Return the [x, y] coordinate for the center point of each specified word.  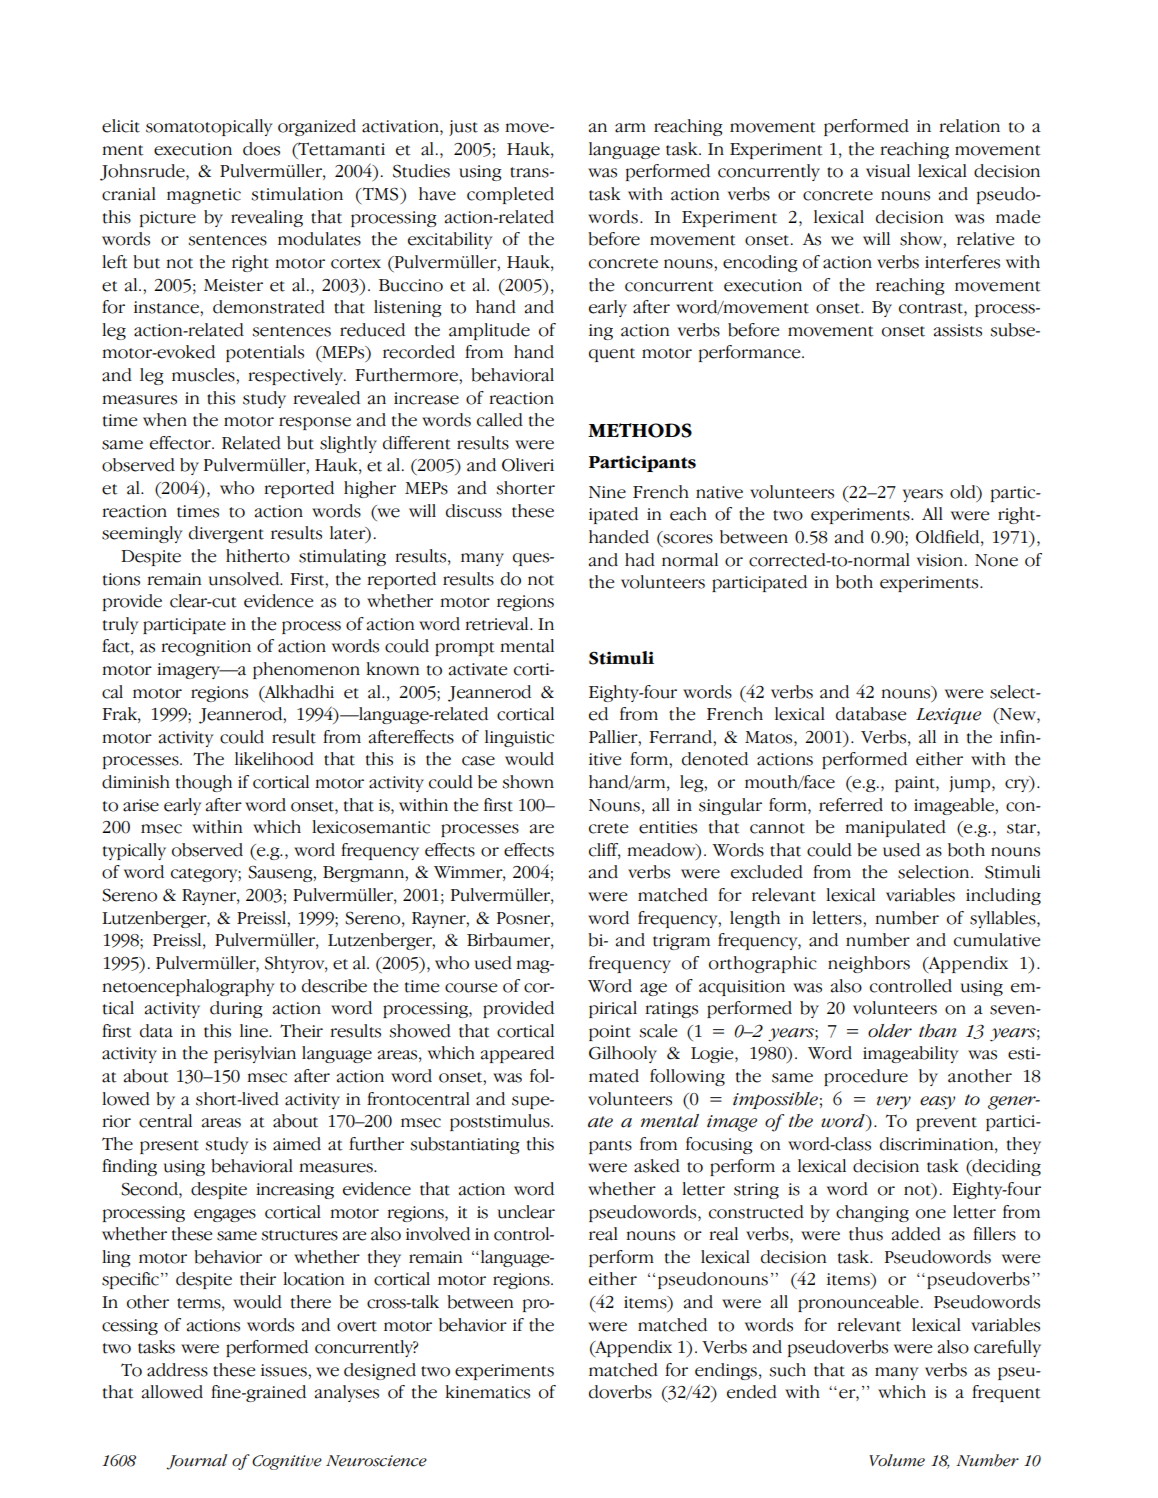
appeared [517, 1054]
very [894, 1103]
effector [181, 443]
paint [916, 784]
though [204, 783]
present [169, 1147]
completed [510, 195]
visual [888, 171]
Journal [196, 1462]
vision [941, 560]
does [261, 149]
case [478, 761]
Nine [607, 492]
